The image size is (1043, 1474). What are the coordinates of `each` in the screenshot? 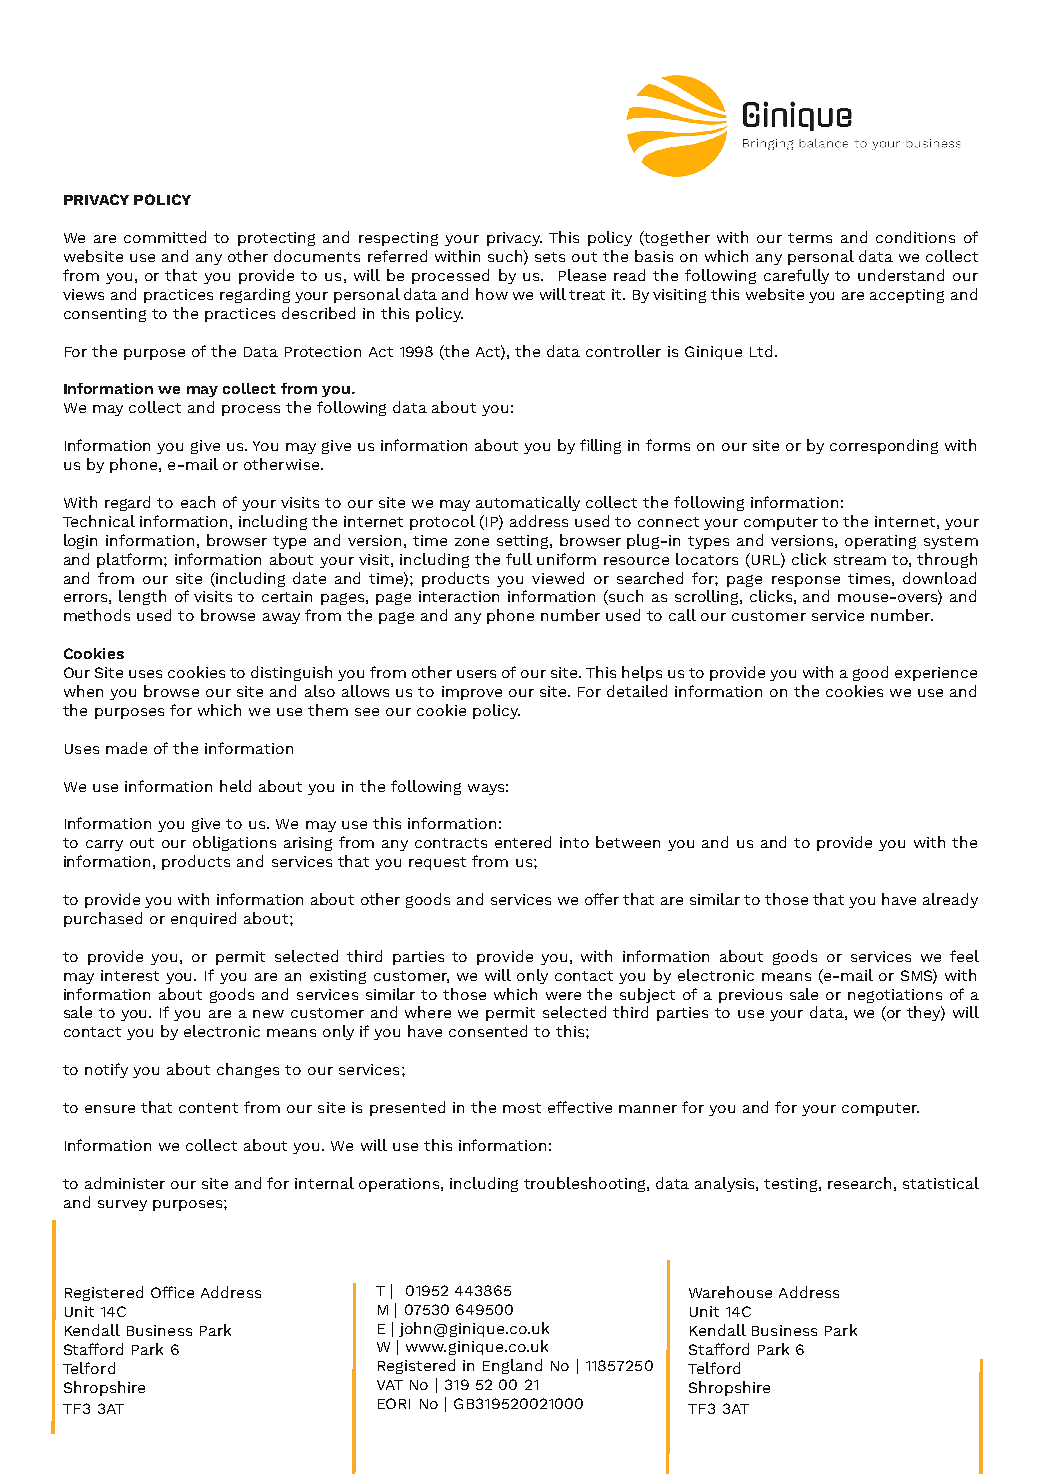 It's located at (198, 502).
